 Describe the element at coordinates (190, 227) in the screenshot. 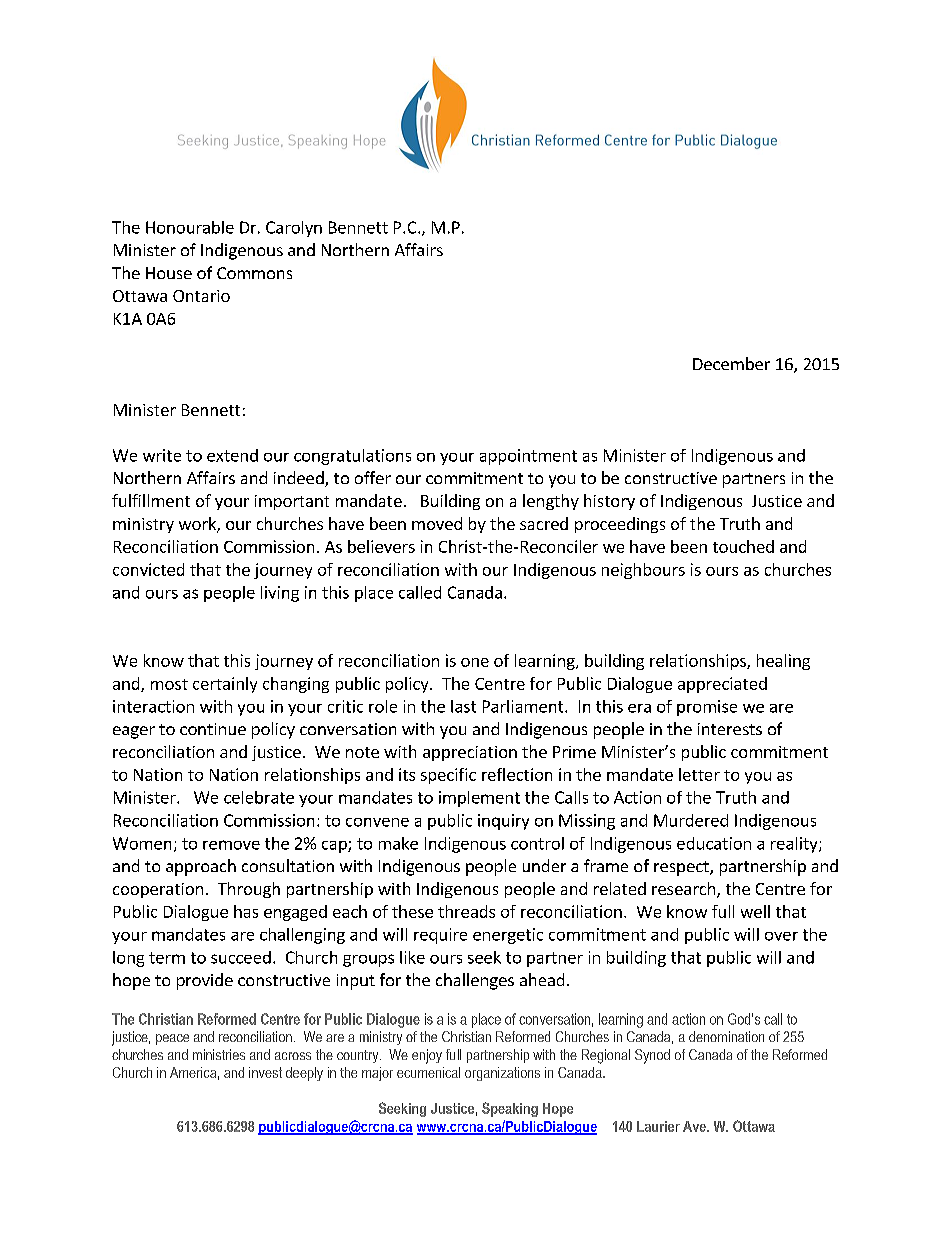

I see `Honourable` at that location.
